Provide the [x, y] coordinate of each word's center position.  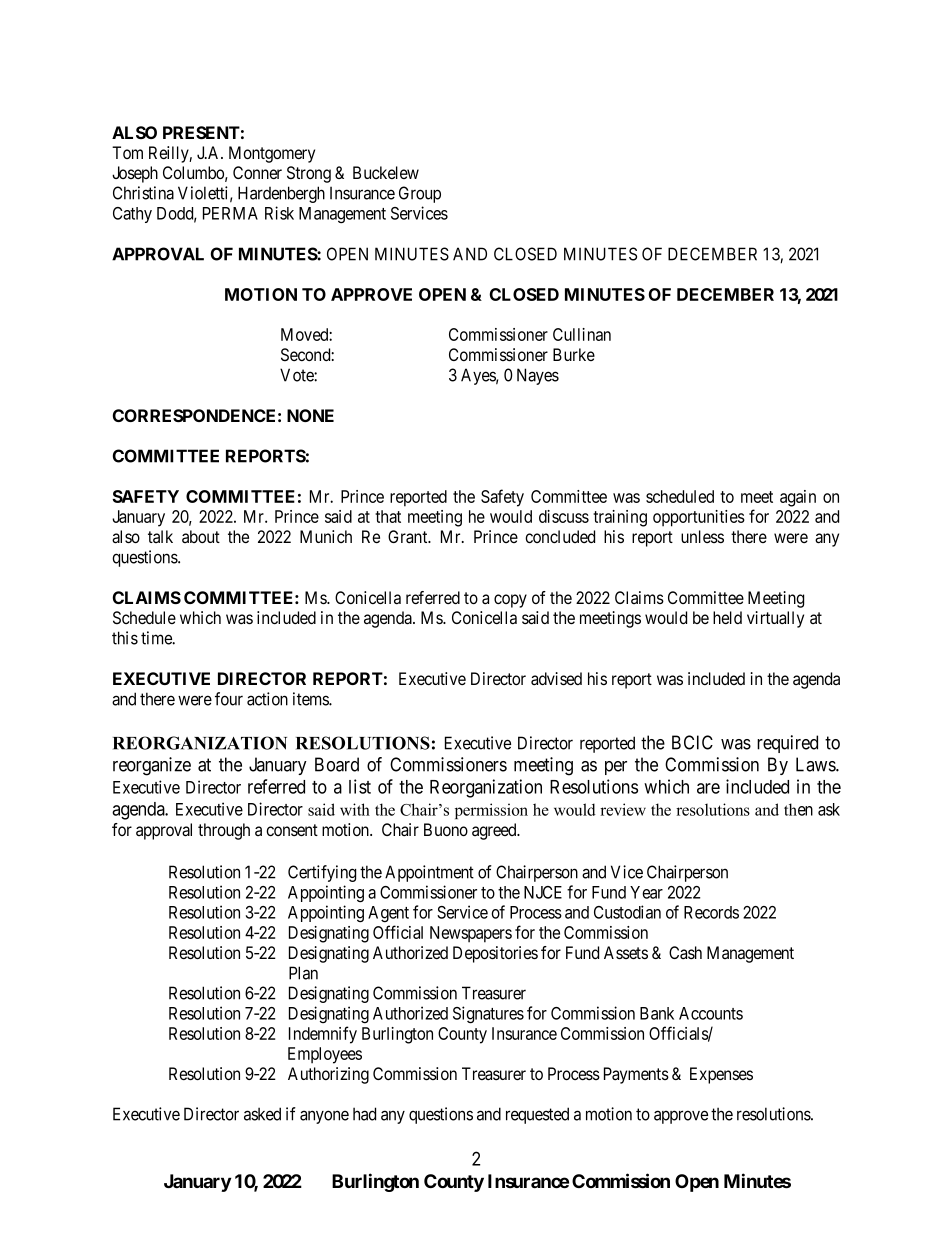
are [708, 788]
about [201, 536]
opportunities [699, 518]
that [388, 516]
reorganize [152, 766]
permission [491, 811]
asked [262, 1114]
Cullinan [582, 334]
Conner [257, 172]
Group [420, 194]
